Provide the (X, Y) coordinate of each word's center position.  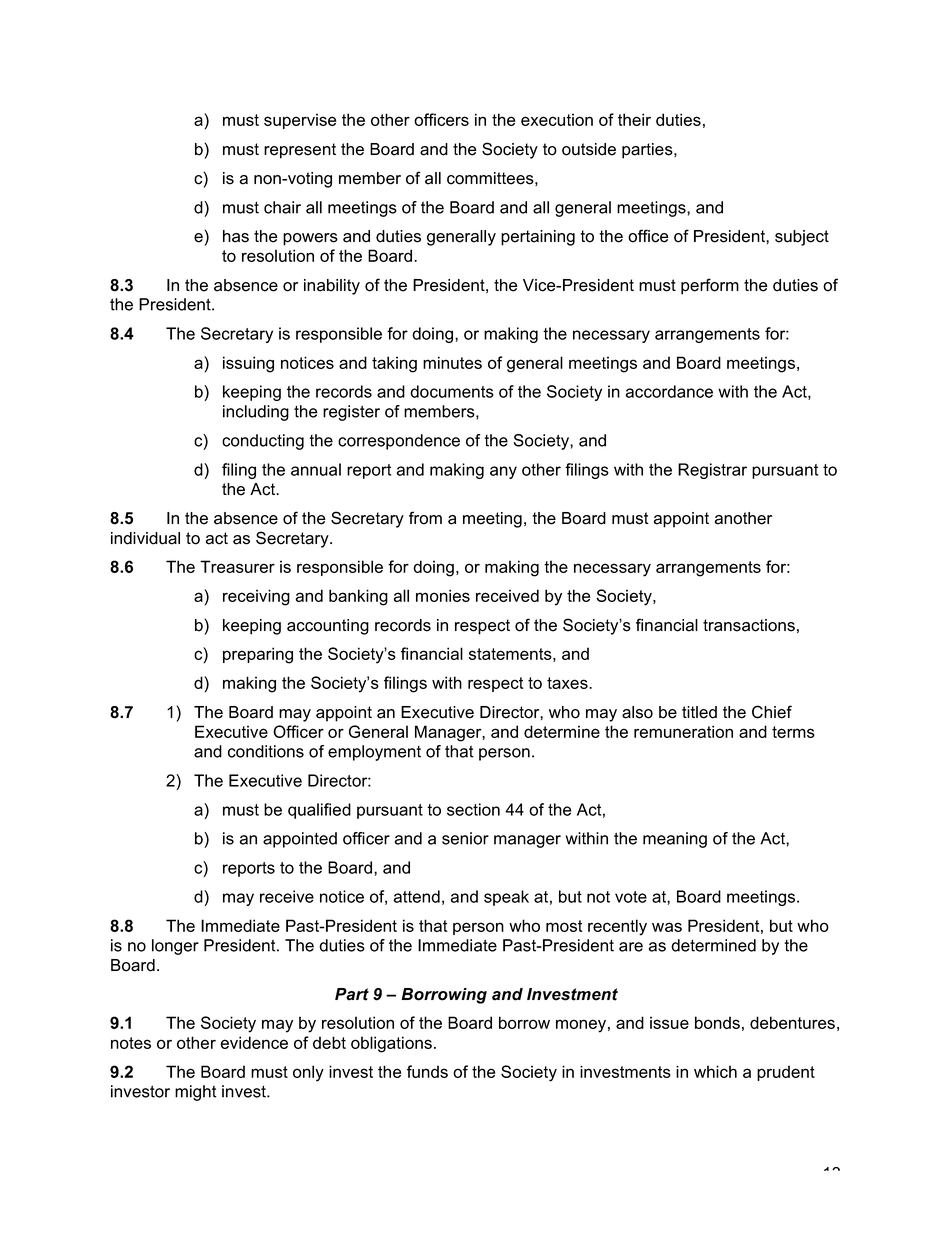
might (196, 1093)
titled (699, 712)
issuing (248, 364)
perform (710, 286)
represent (300, 151)
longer (175, 947)
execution (557, 119)
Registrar (712, 471)
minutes (452, 362)
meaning (675, 840)
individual (145, 538)
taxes (568, 683)
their (634, 119)
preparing (258, 655)
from (425, 518)
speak (506, 898)
